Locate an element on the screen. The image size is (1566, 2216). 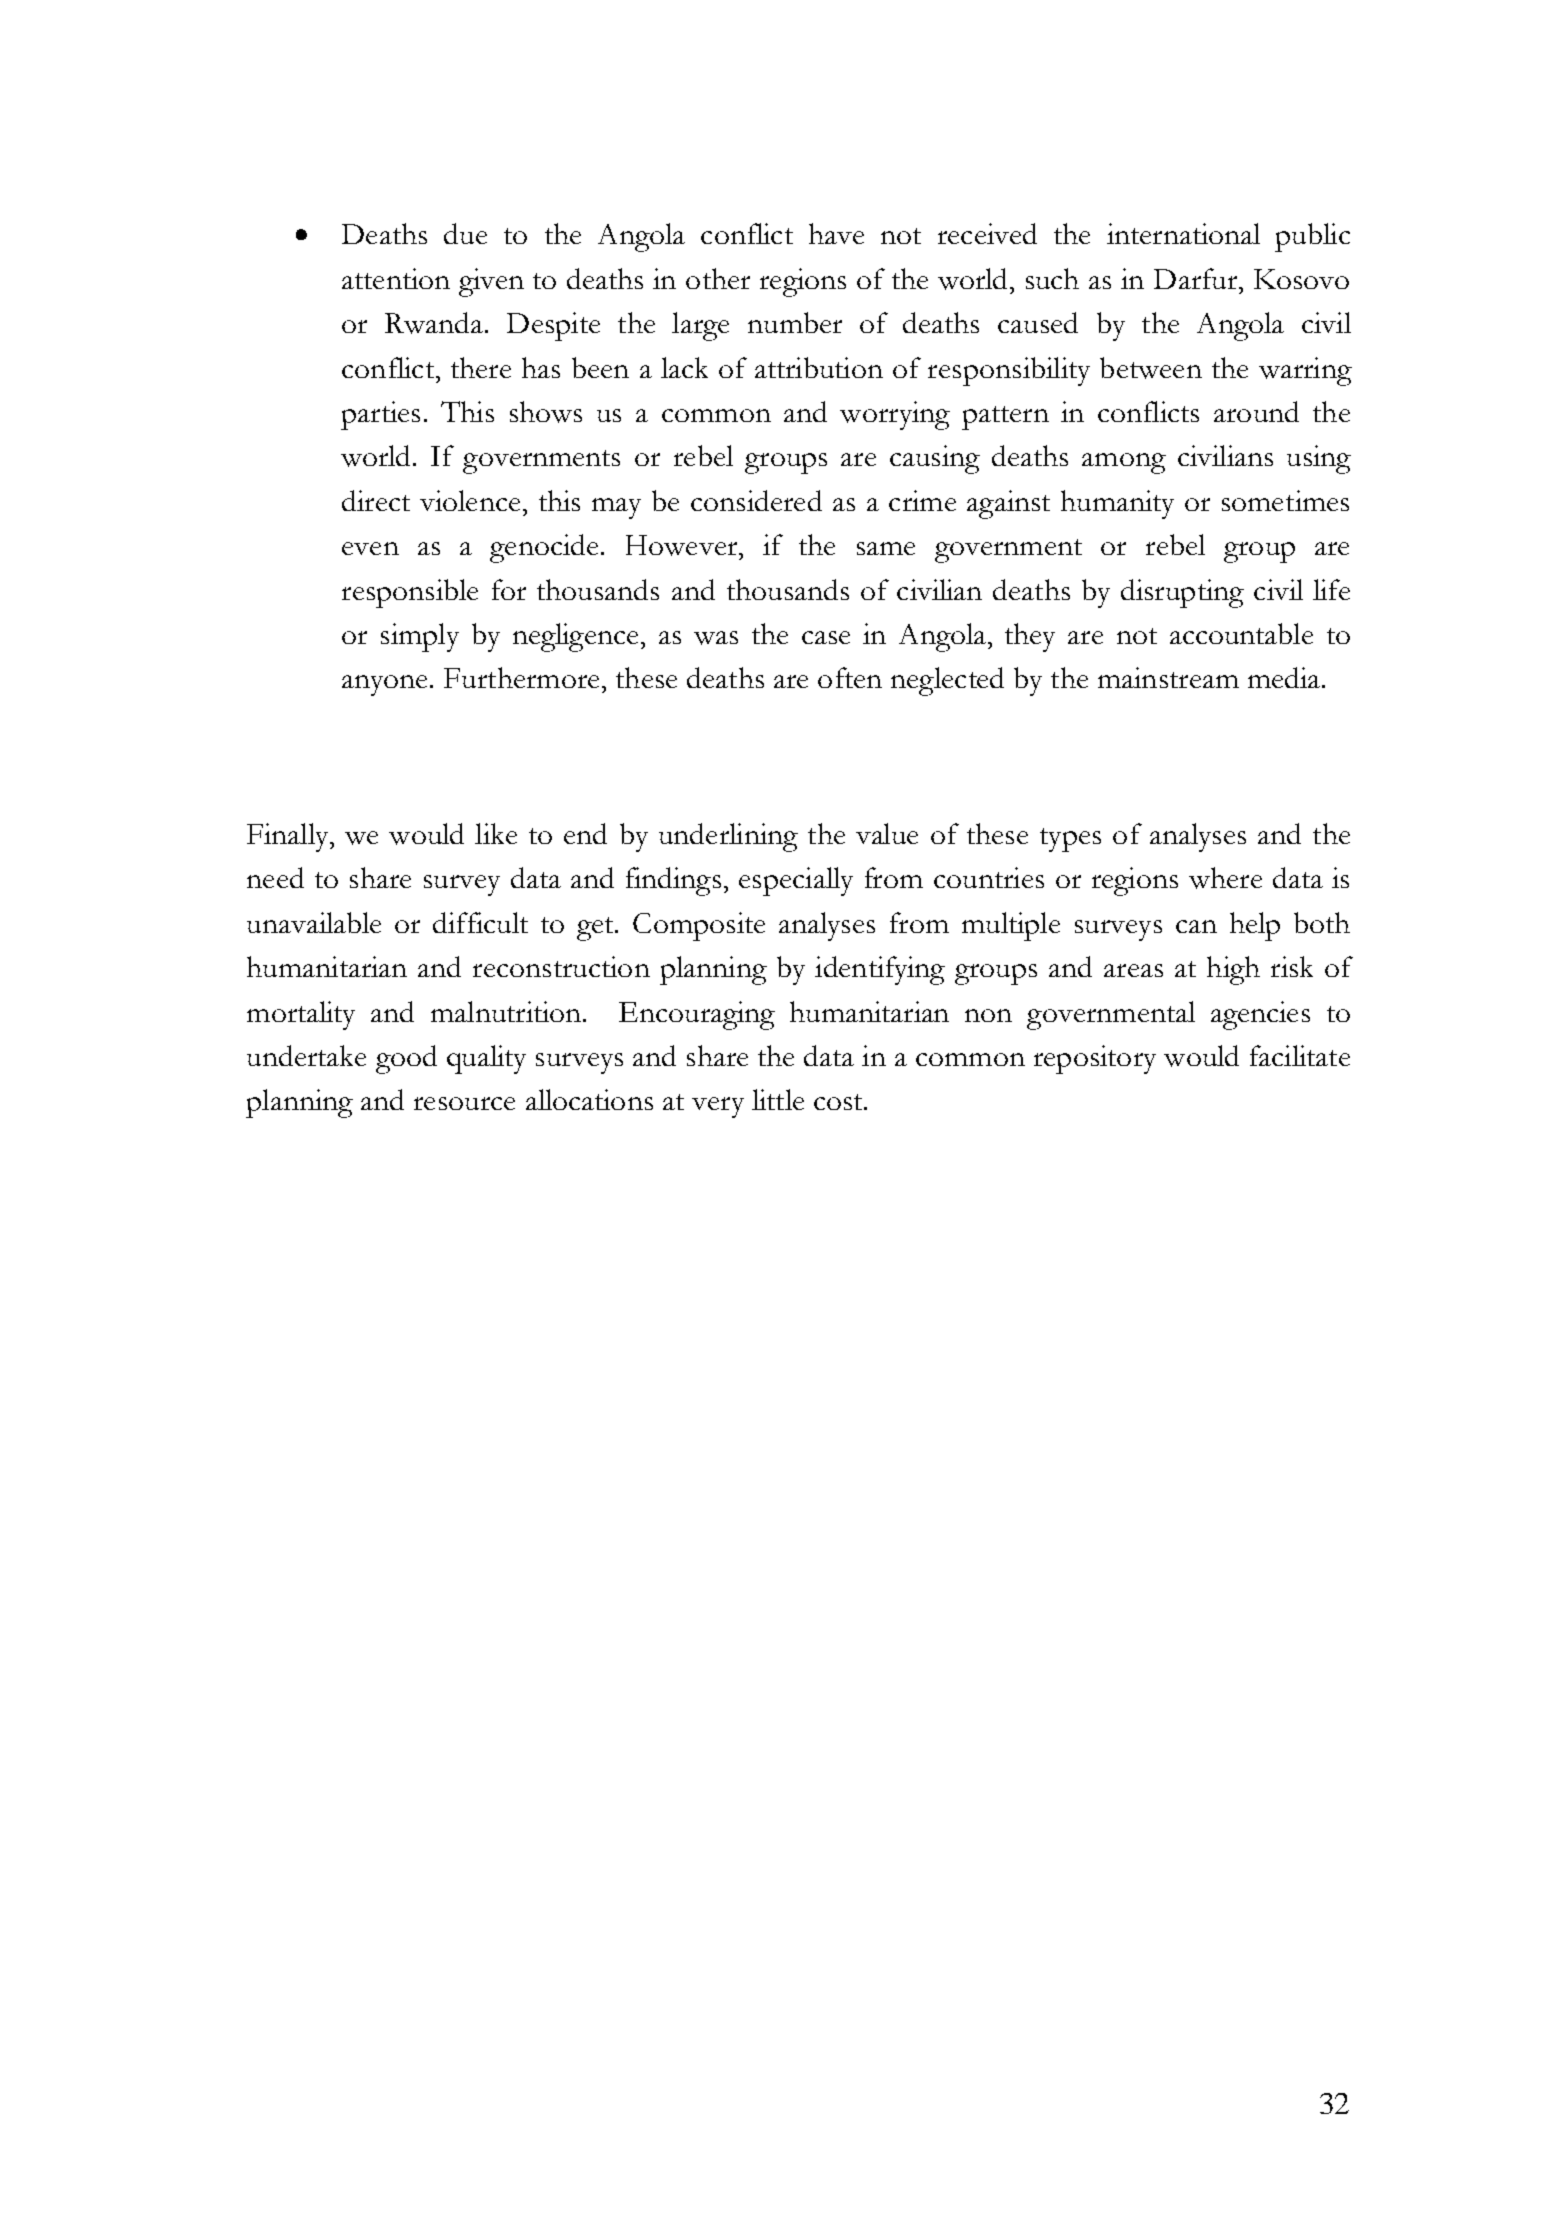
among is located at coordinates (1124, 463).
